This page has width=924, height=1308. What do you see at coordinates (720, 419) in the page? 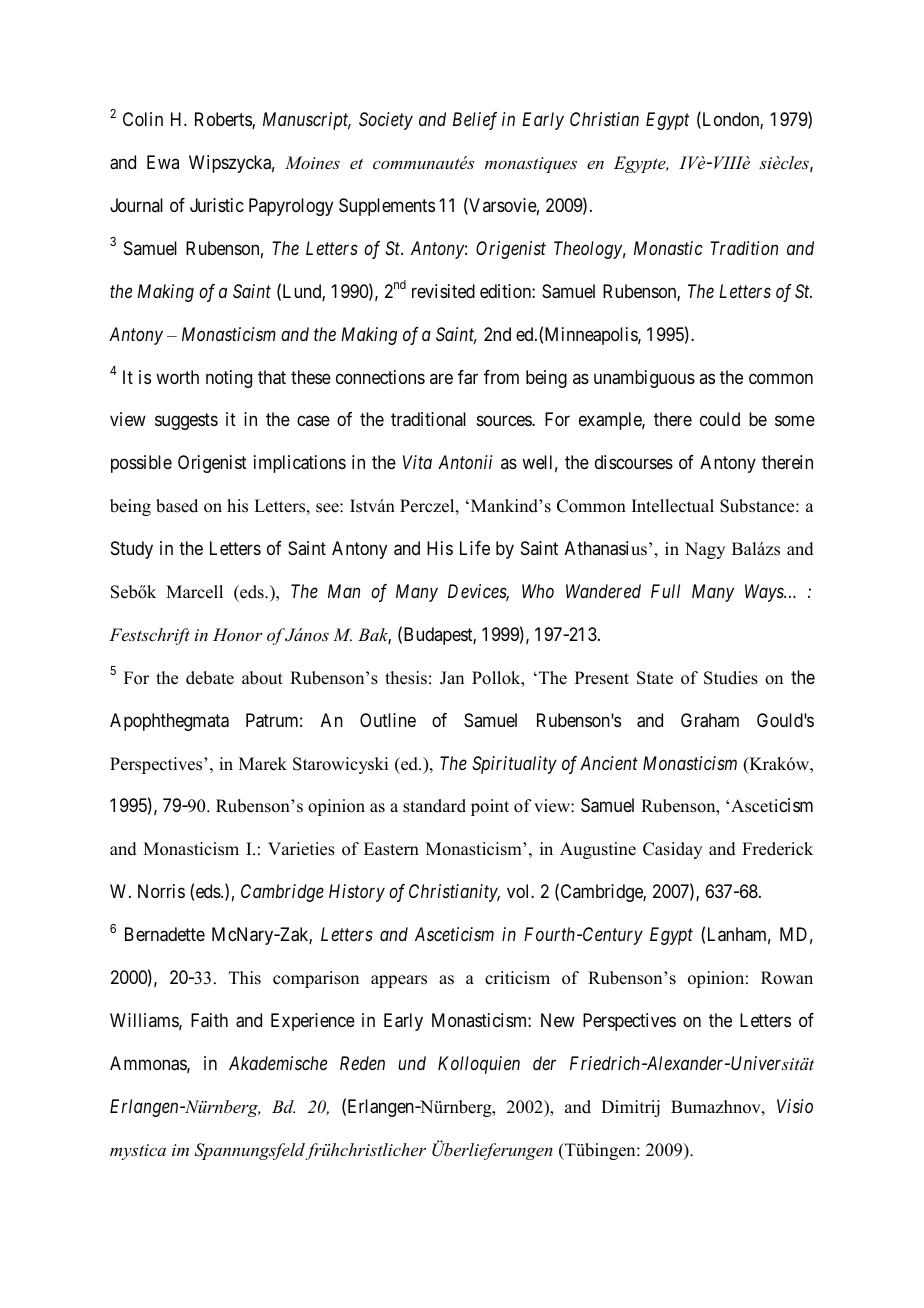
I see `could` at bounding box center [720, 419].
